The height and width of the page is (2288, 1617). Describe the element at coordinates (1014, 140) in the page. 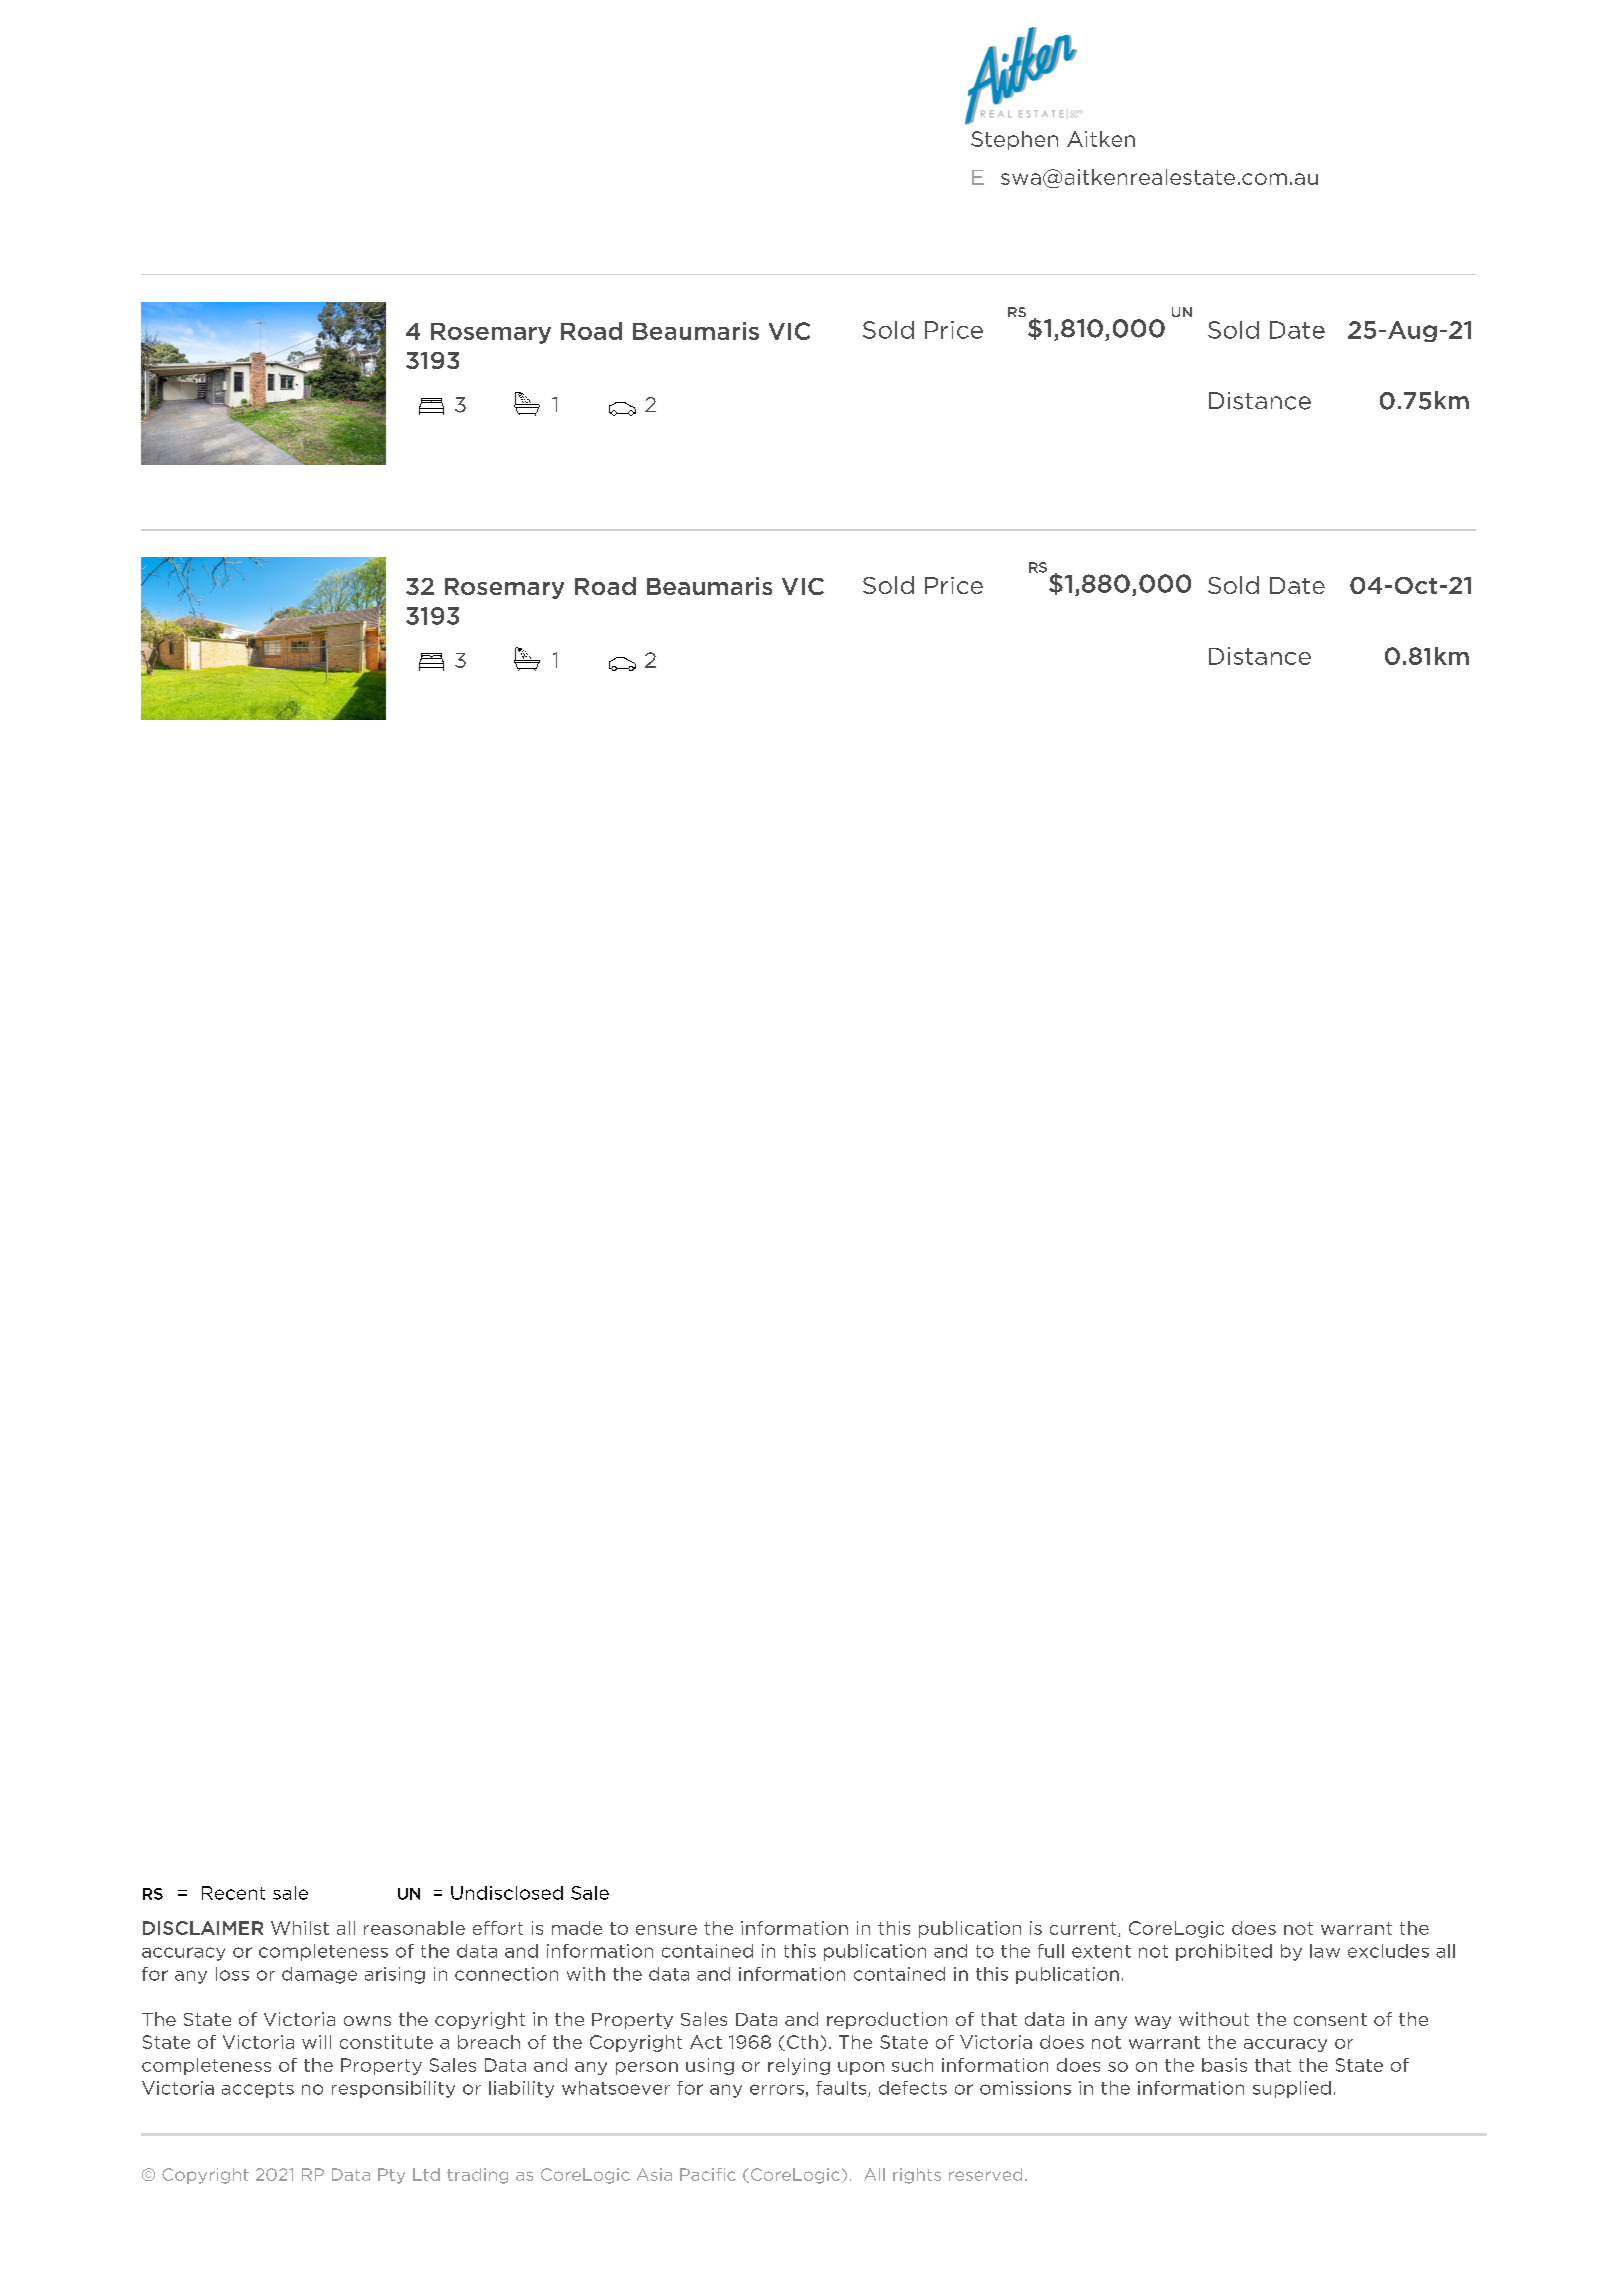

I see `Stephen` at that location.
